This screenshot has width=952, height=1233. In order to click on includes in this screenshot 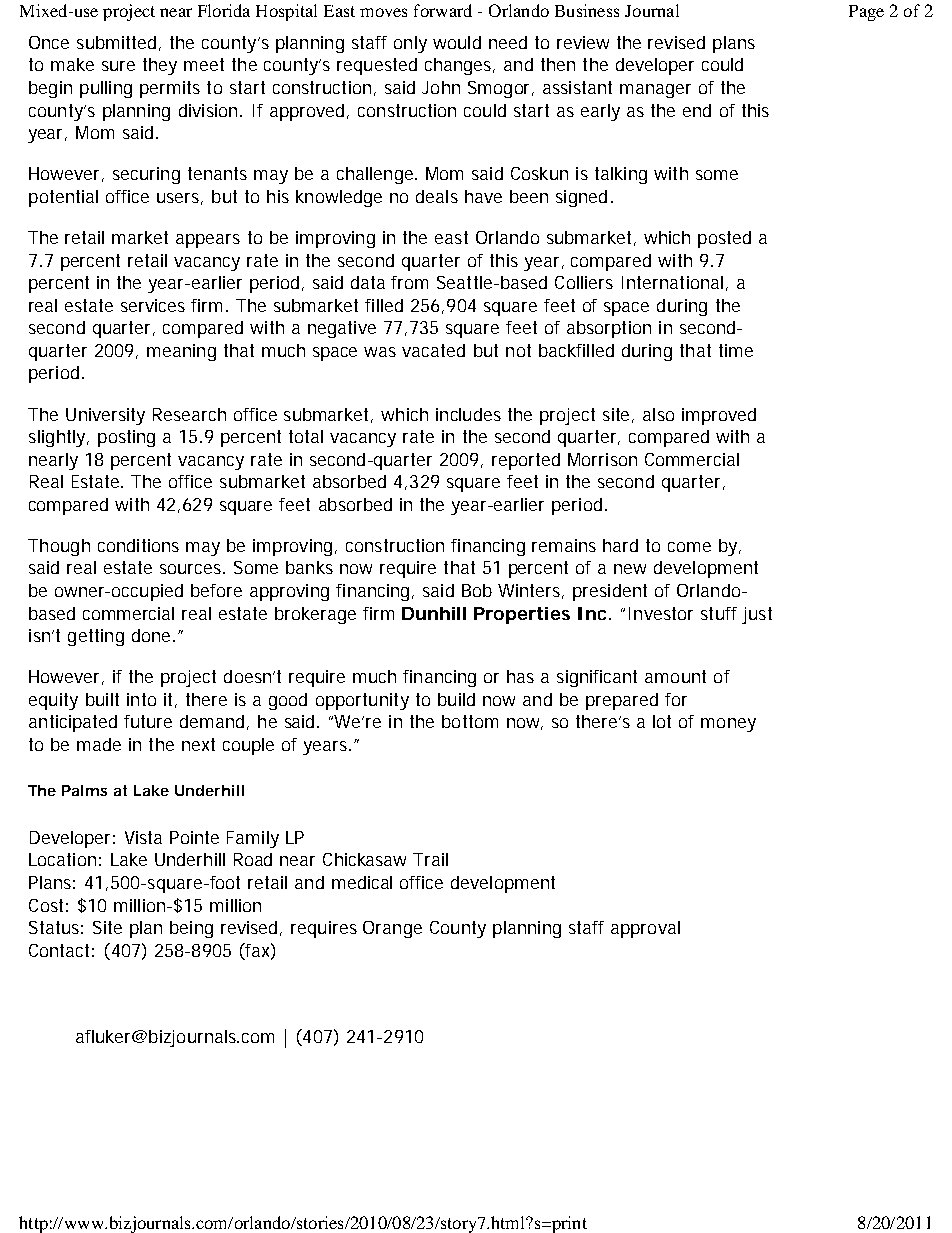, I will do `click(468, 414)`.
